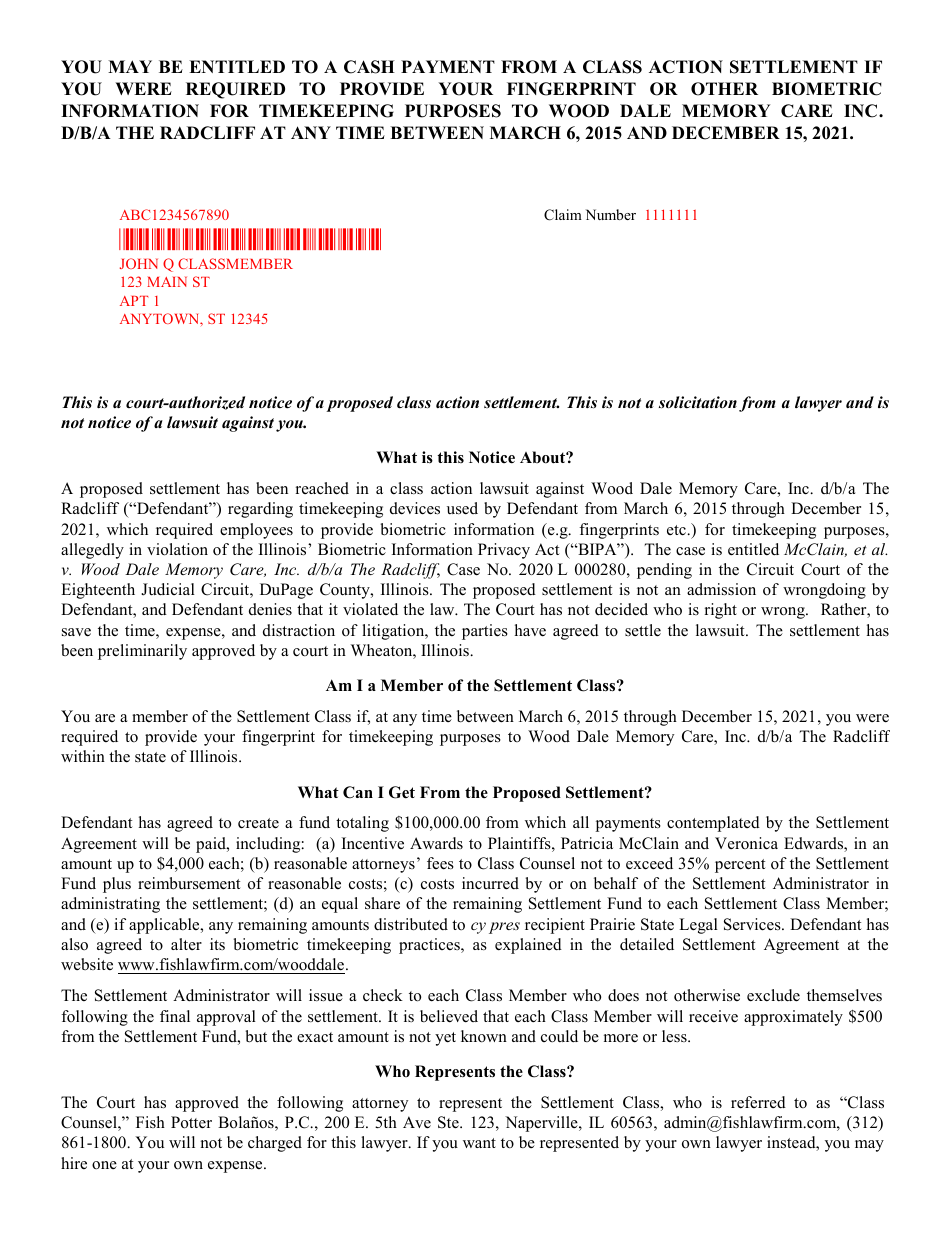 This screenshot has height=1233, width=952. What do you see at coordinates (462, 508) in the screenshot?
I see `used` at bounding box center [462, 508].
